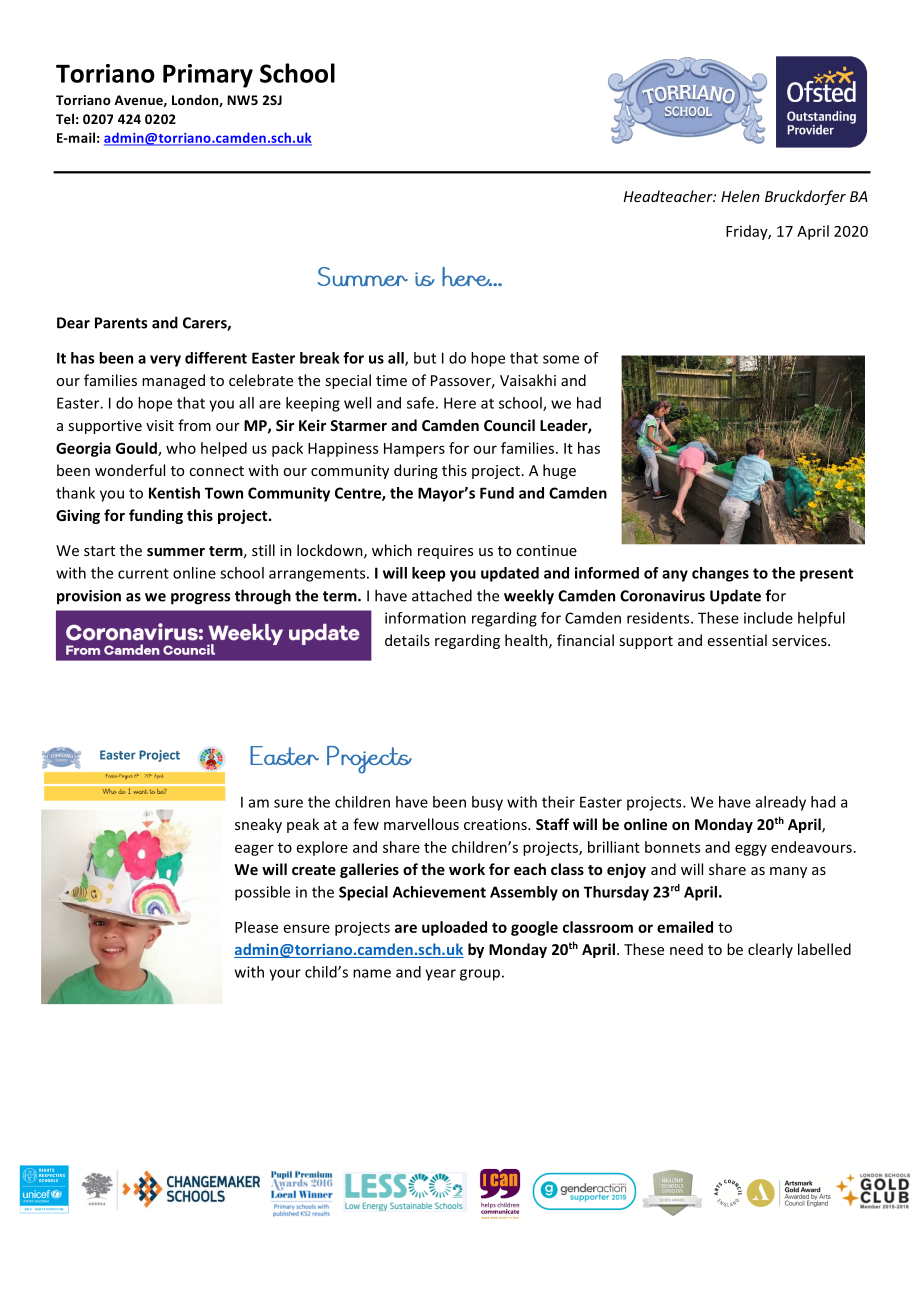  Describe the element at coordinates (208, 76) in the page. I see `Primary` at that location.
